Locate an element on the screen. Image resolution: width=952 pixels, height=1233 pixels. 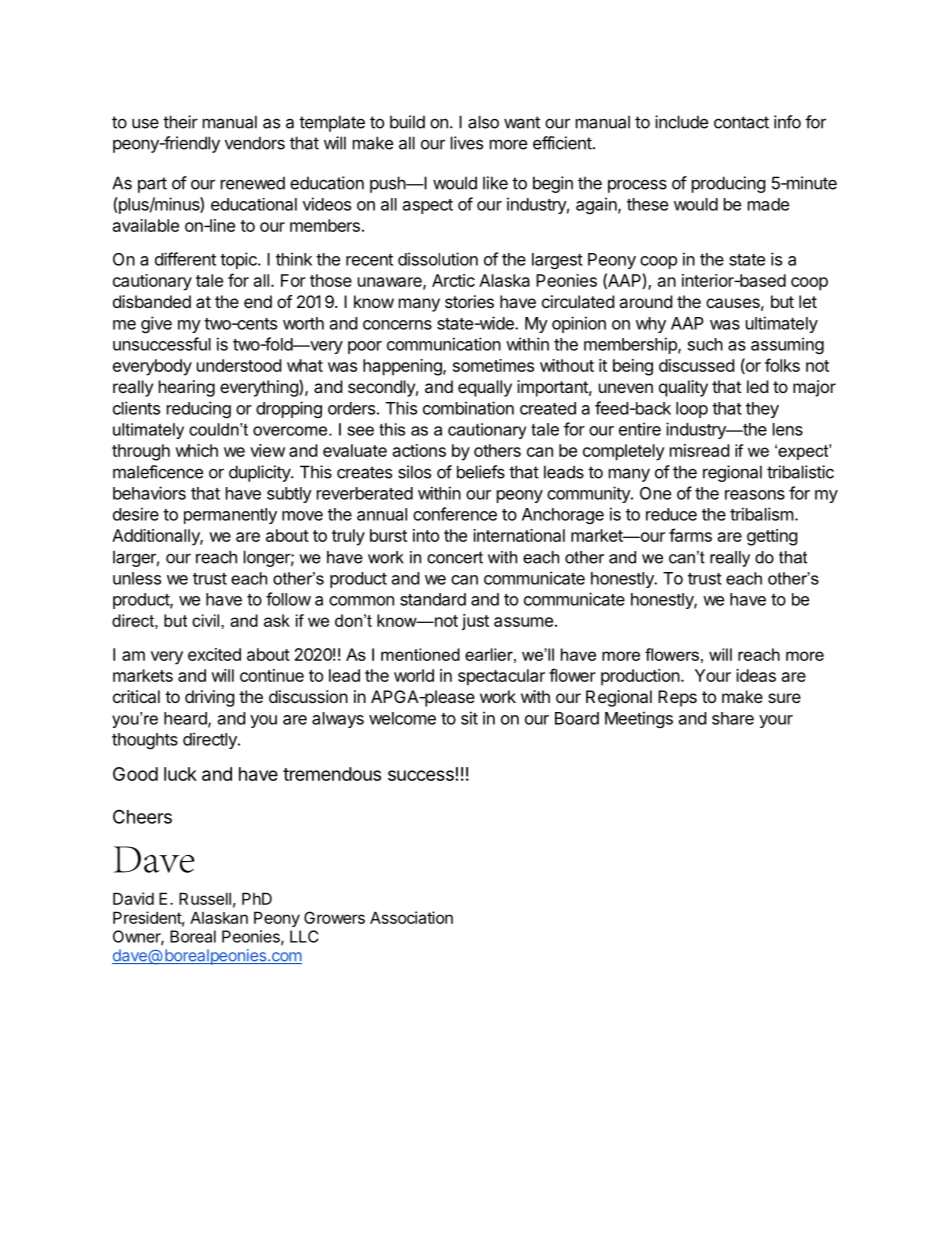
lives is located at coordinates (467, 143).
